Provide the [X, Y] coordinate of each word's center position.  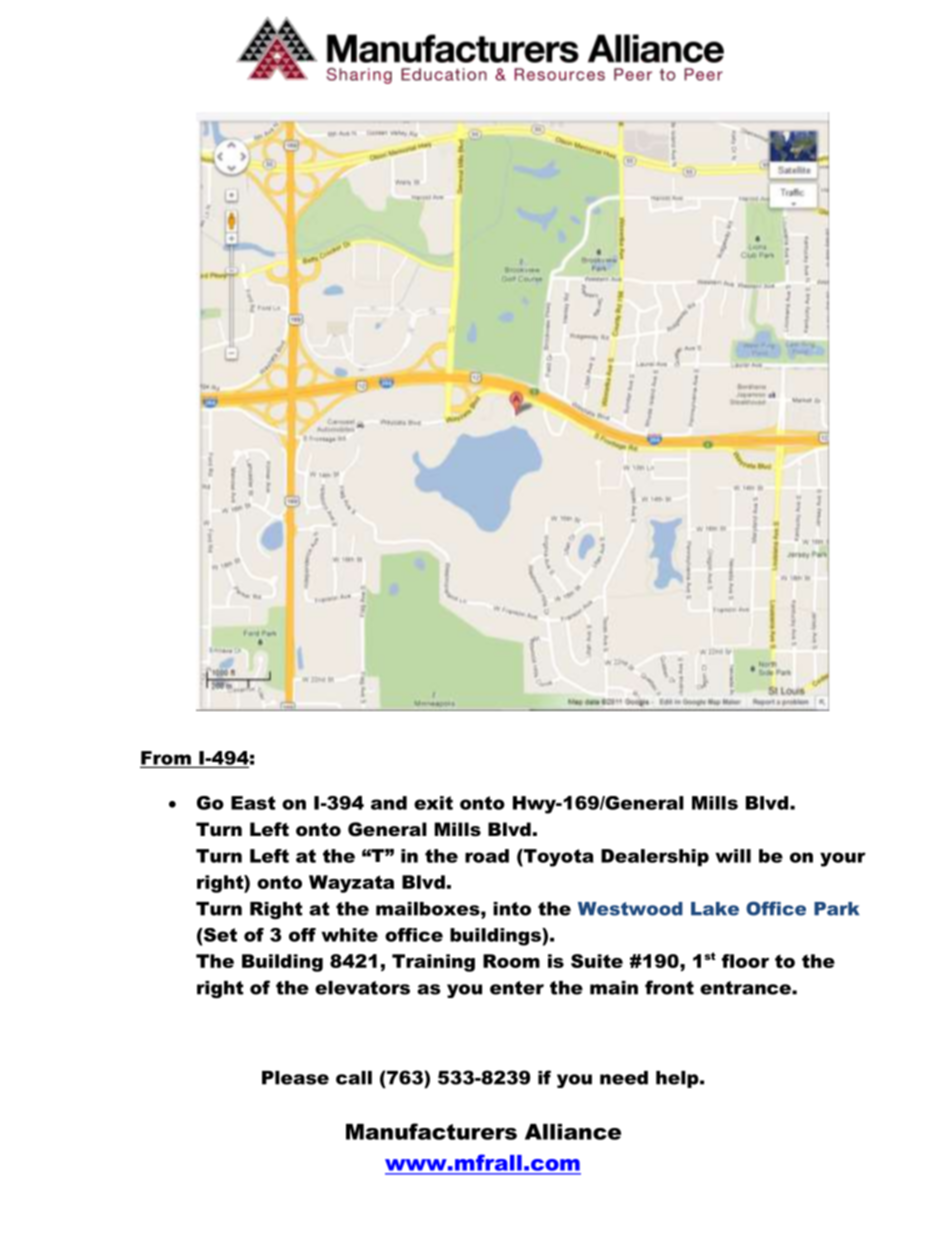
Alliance [573, 1132]
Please [295, 1078]
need [624, 1078]
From [166, 758]
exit [433, 803]
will [733, 856]
